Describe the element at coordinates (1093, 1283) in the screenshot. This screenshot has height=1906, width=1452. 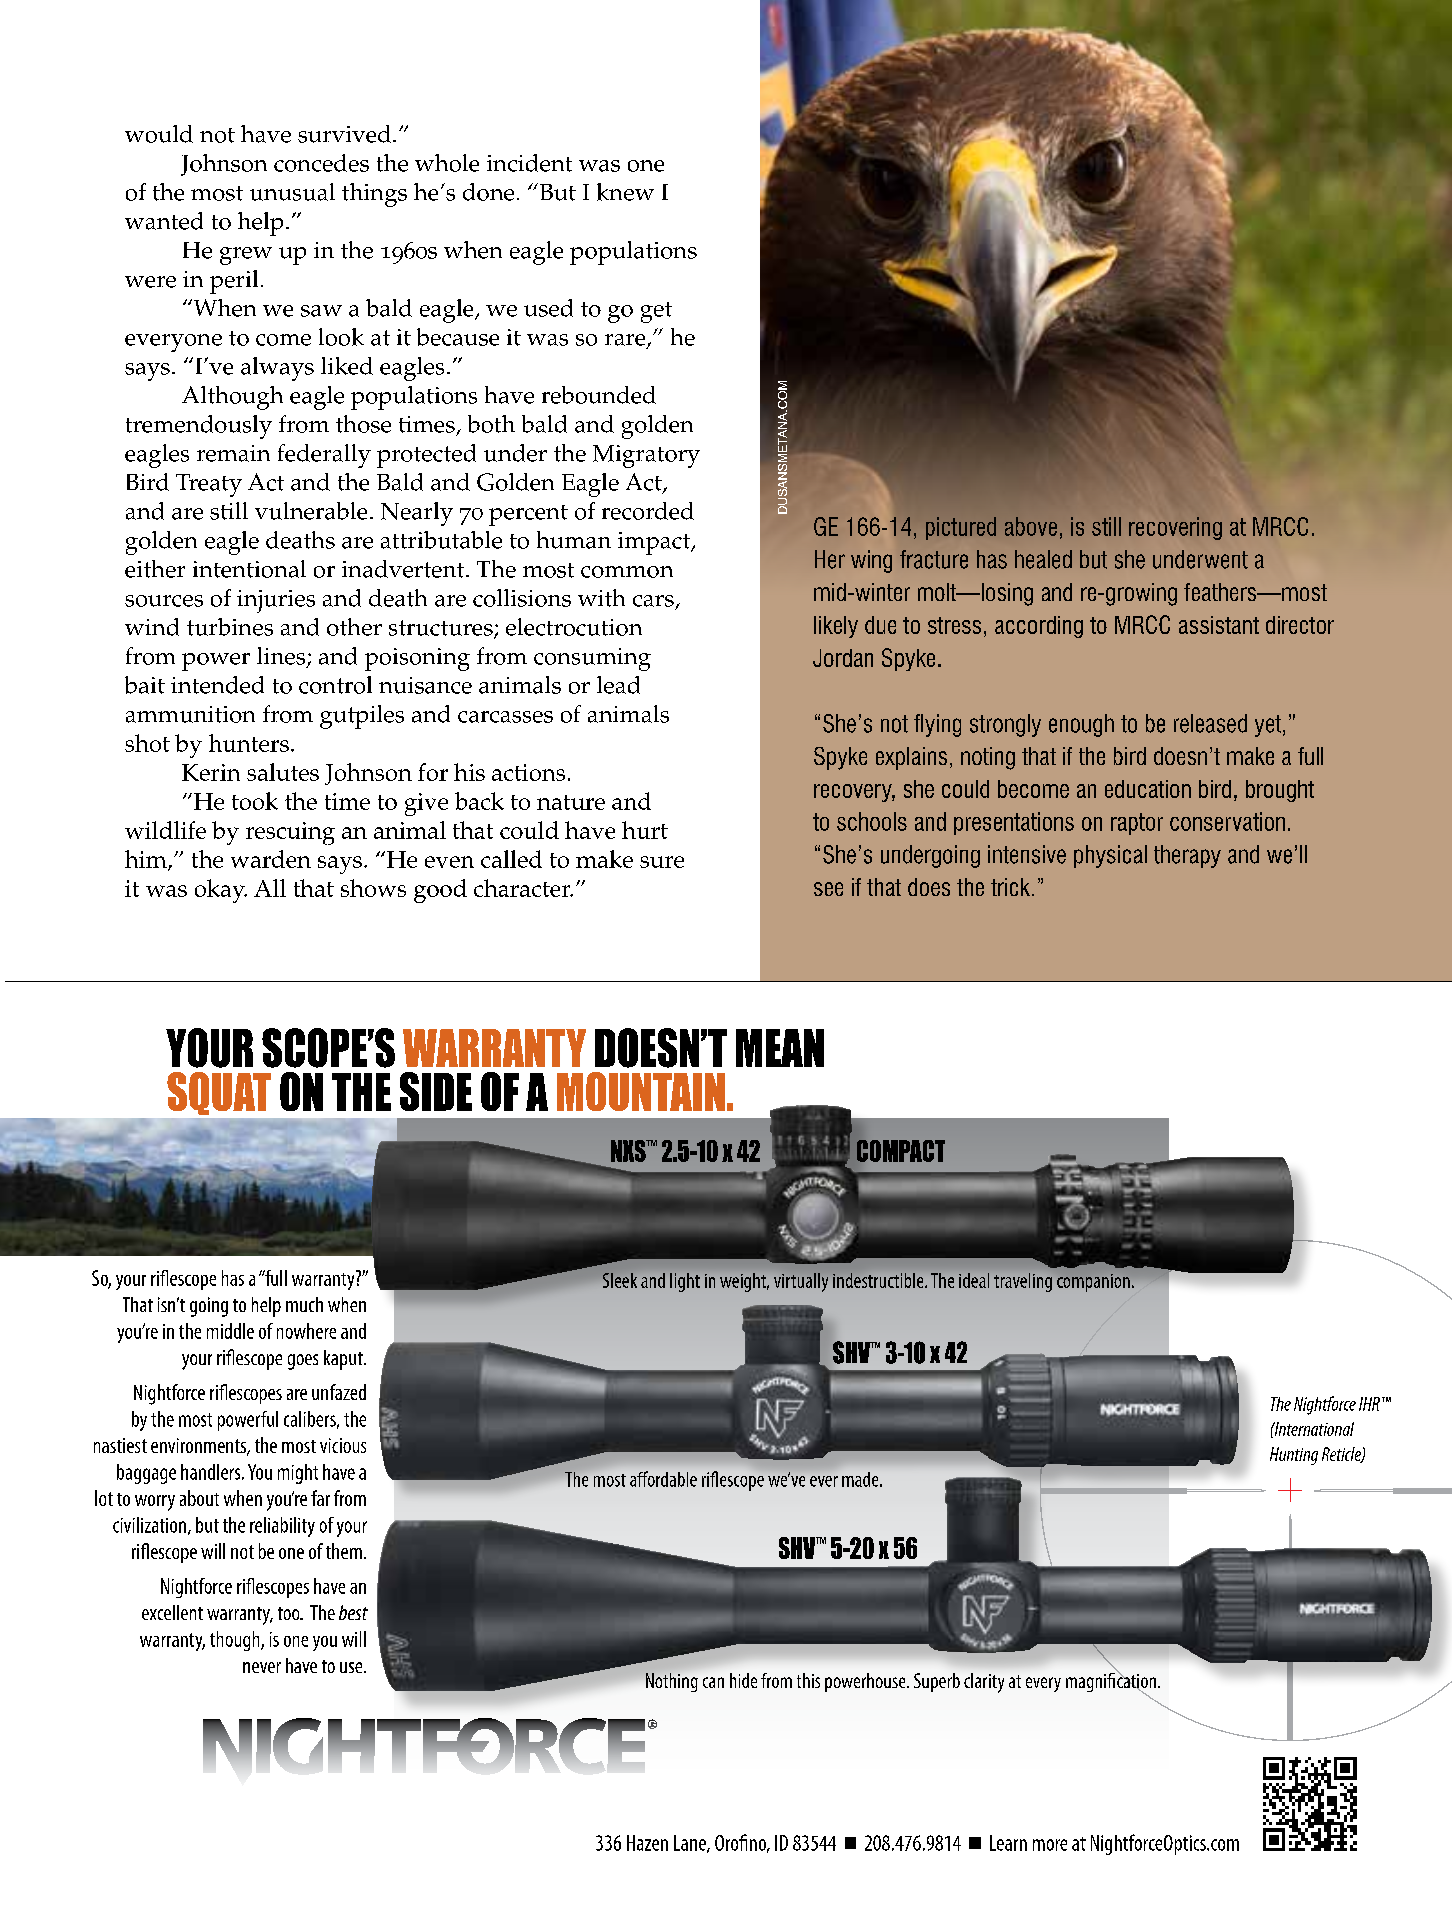
I see `companion` at that location.
